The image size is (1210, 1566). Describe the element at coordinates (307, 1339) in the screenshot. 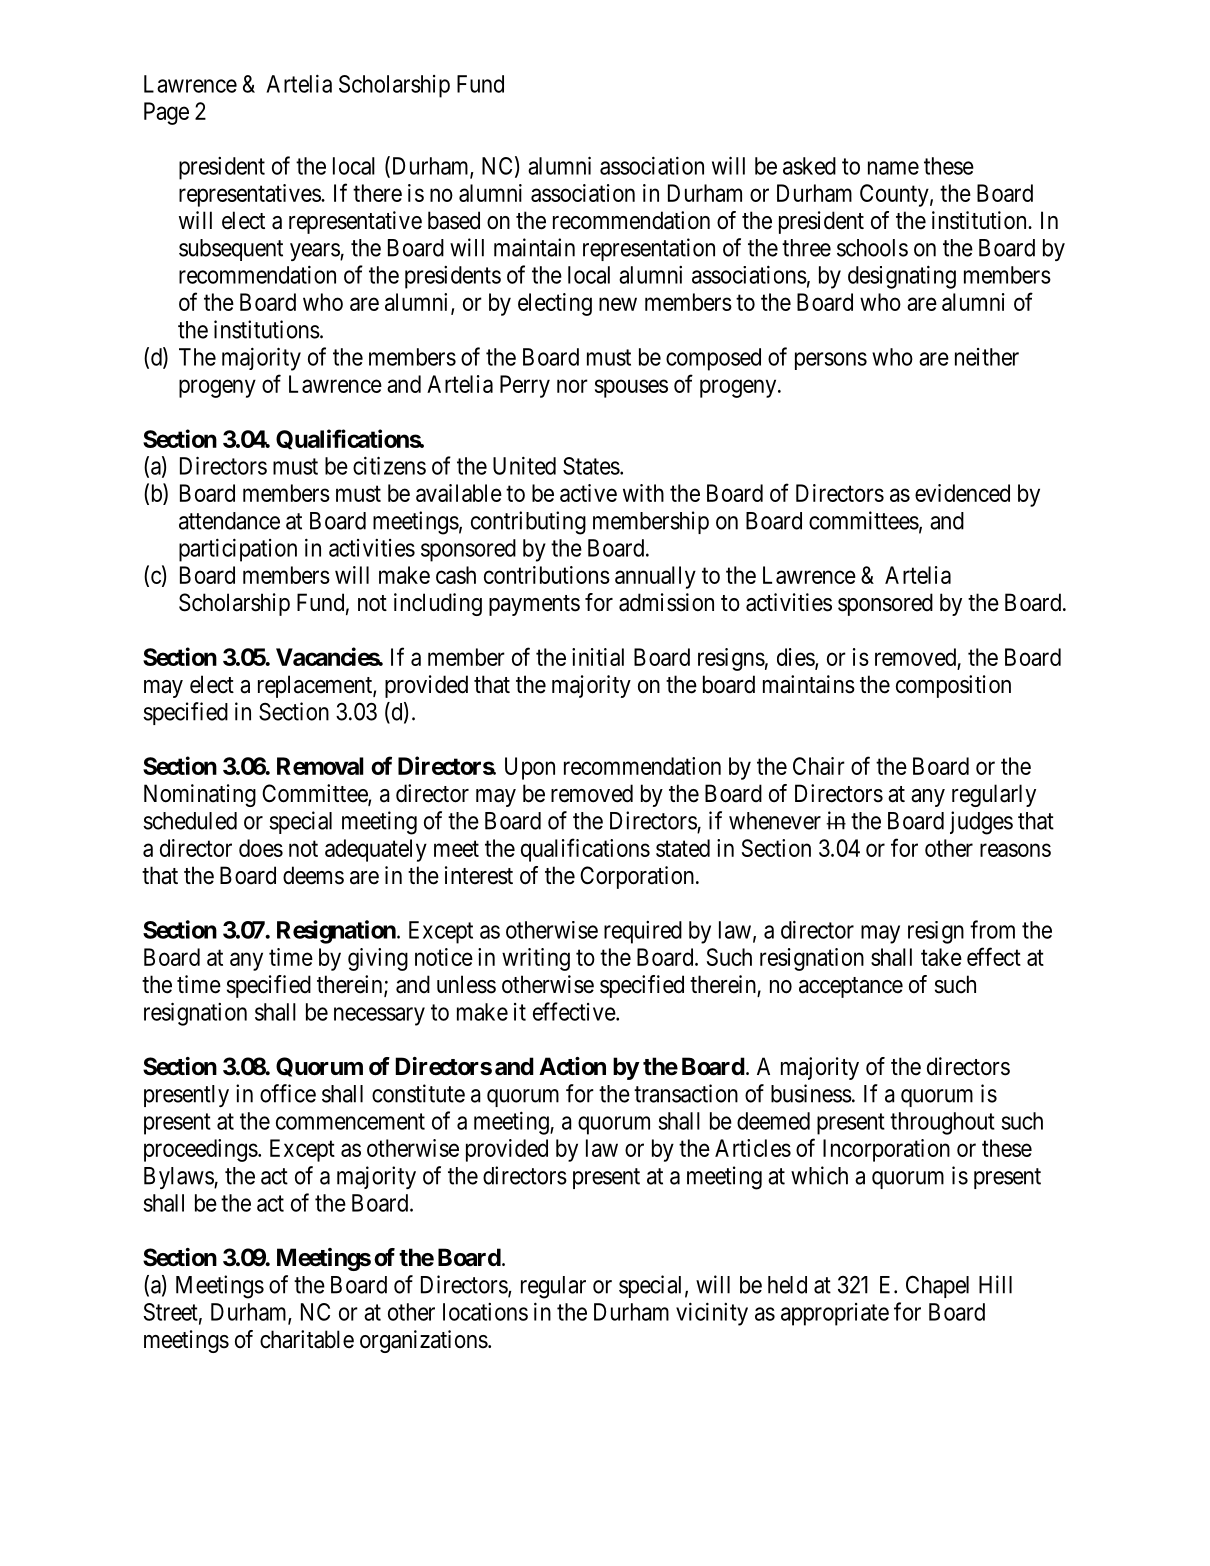

I see `charitable` at that location.
